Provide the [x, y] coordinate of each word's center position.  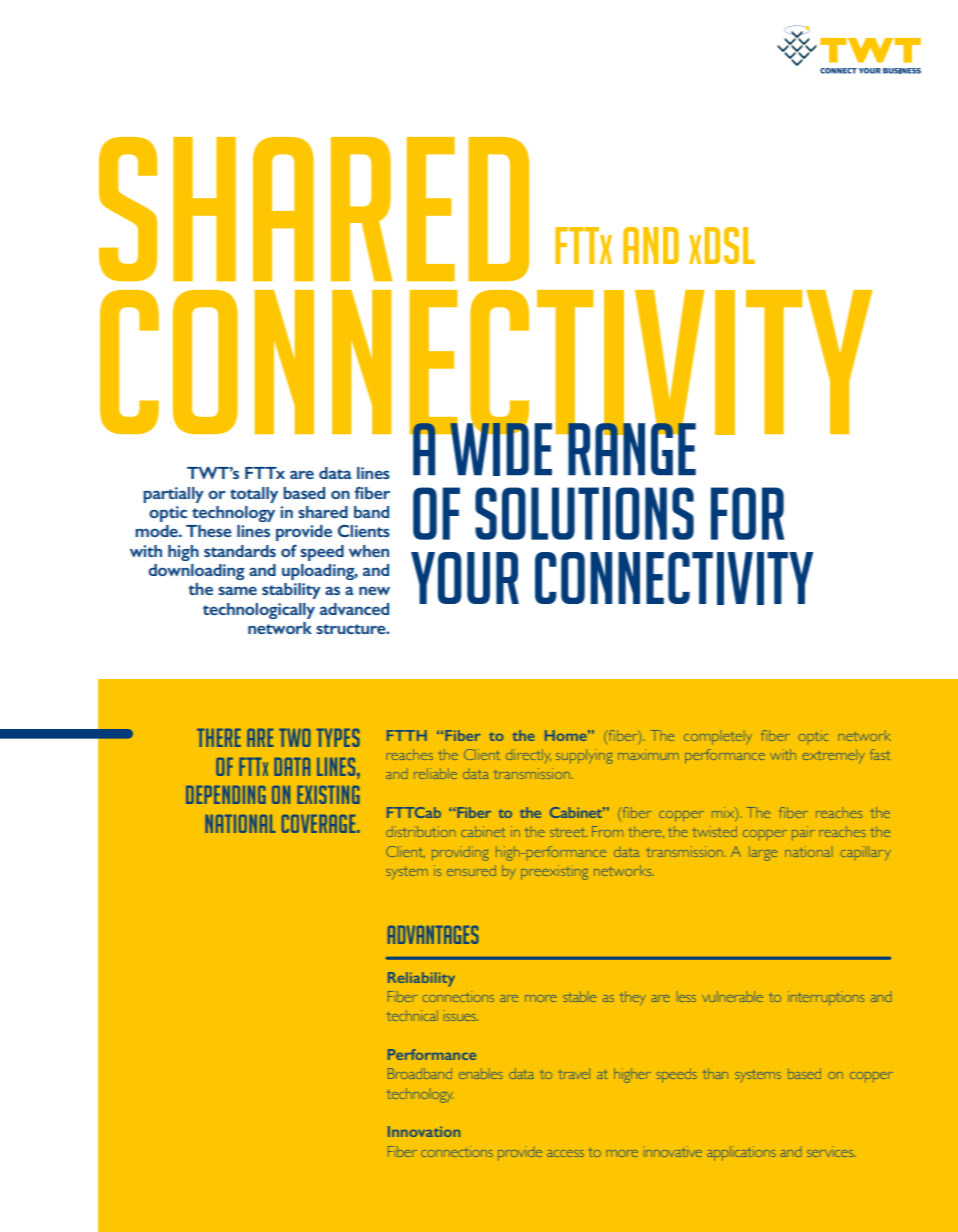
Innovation [424, 1131]
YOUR [465, 578]
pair [803, 833]
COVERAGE [320, 823]
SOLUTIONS [584, 513]
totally [254, 495]
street [568, 832]
